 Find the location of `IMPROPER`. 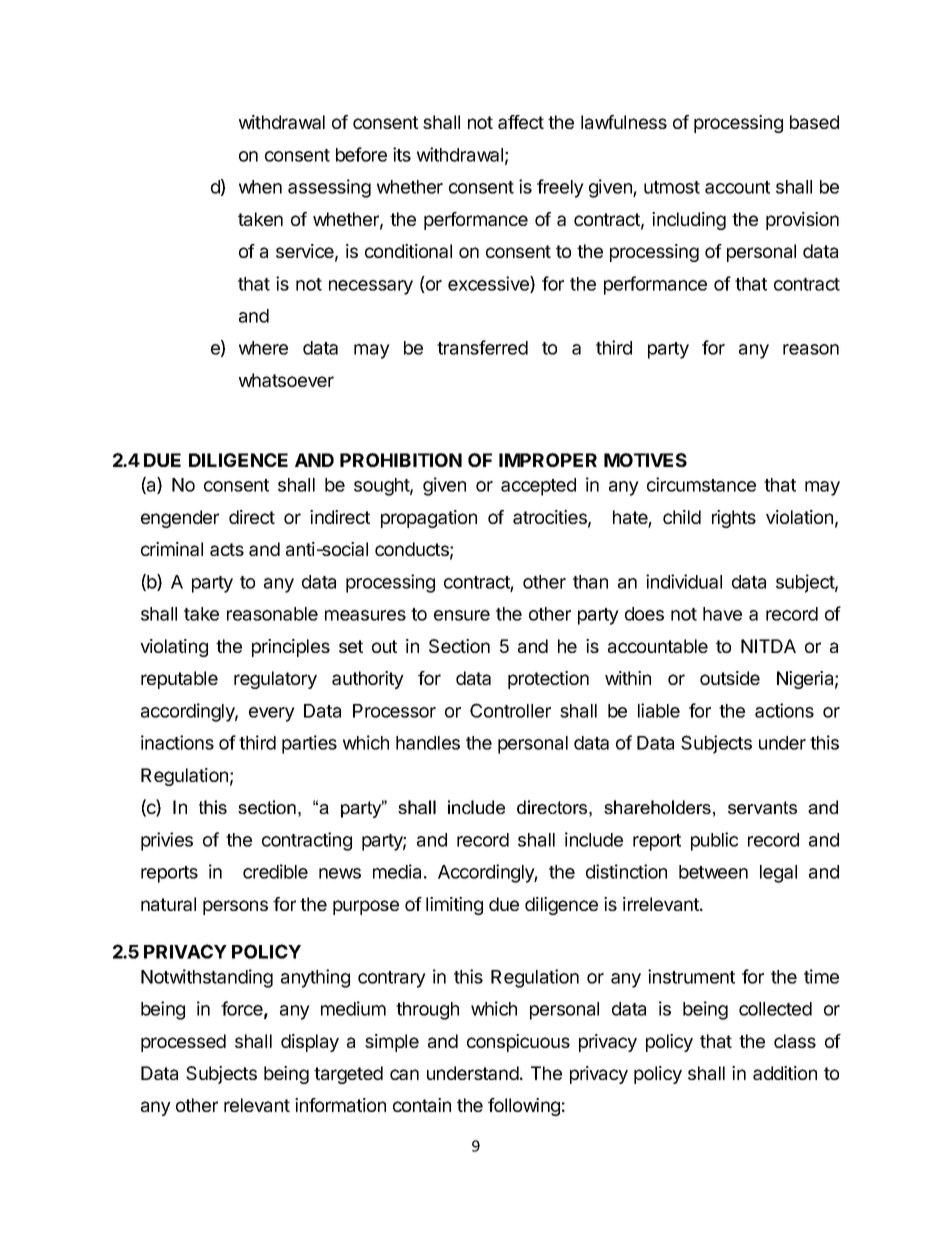

IMPROPER is located at coordinates (548, 460).
